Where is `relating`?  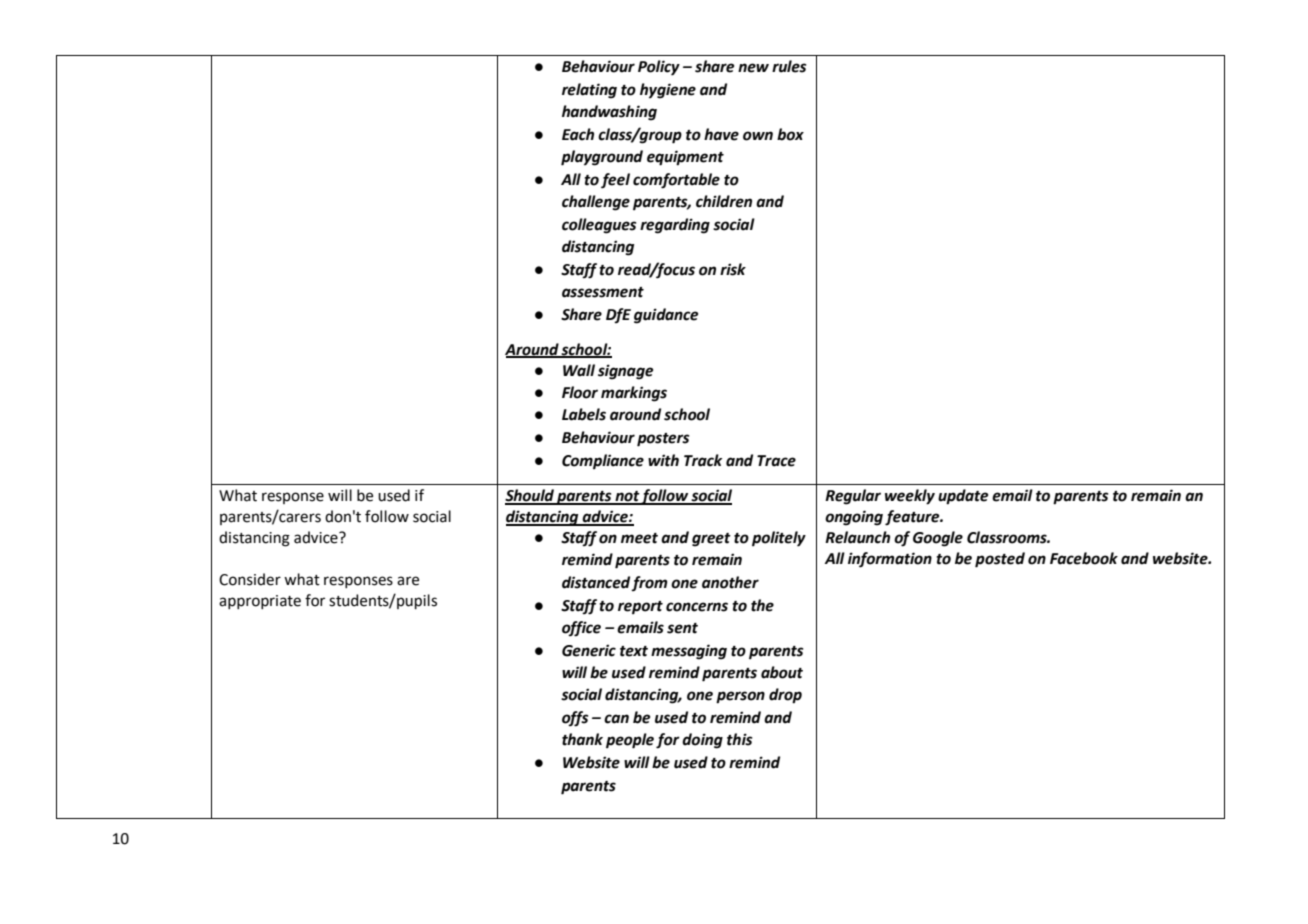 relating is located at coordinates (589, 91).
